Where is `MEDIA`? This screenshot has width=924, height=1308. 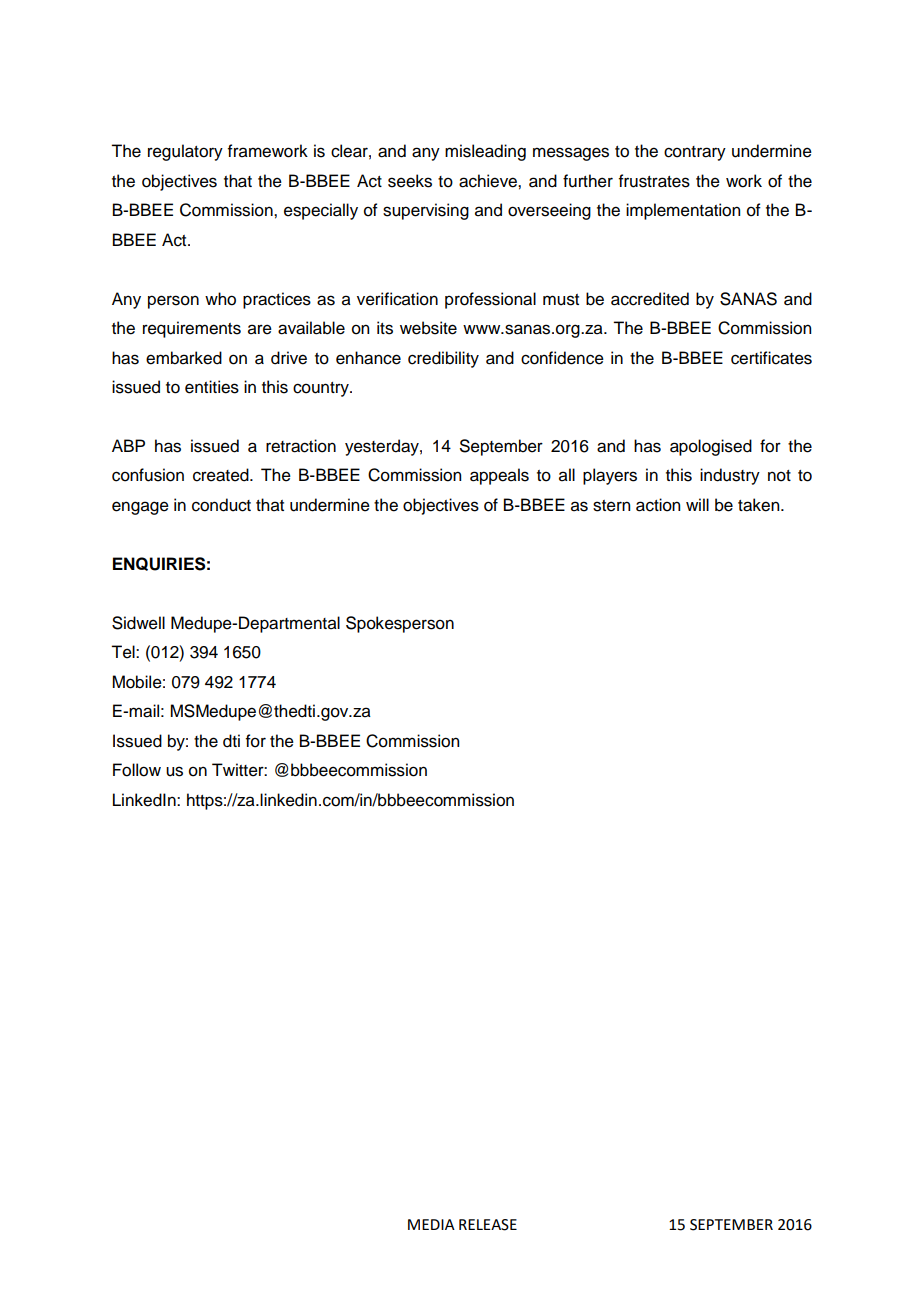
MEDIA is located at coordinates (431, 1224).
